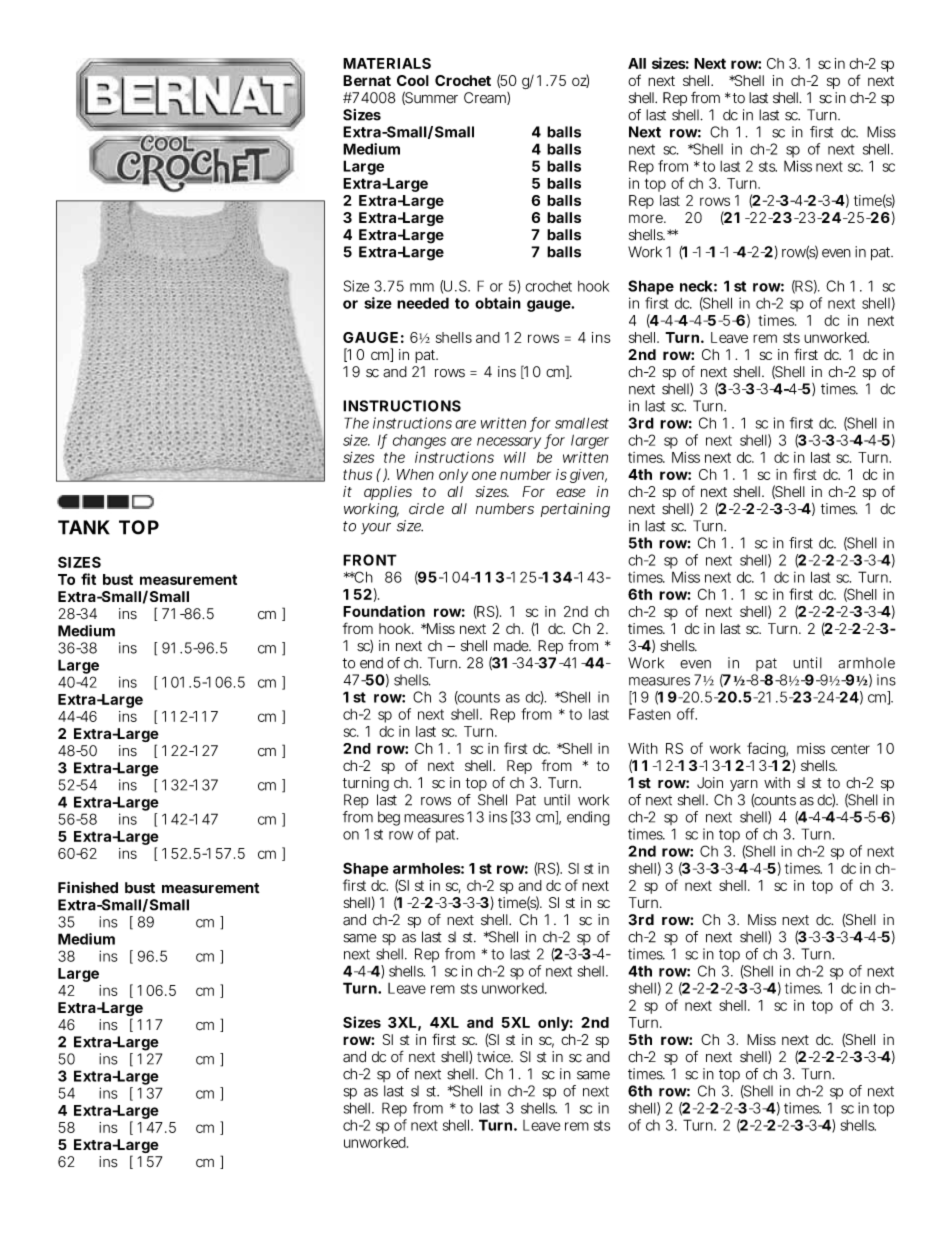 Image resolution: width=952 pixels, height=1233 pixels. What do you see at coordinates (588, 476) in the page?
I see `given` at bounding box center [588, 476].
